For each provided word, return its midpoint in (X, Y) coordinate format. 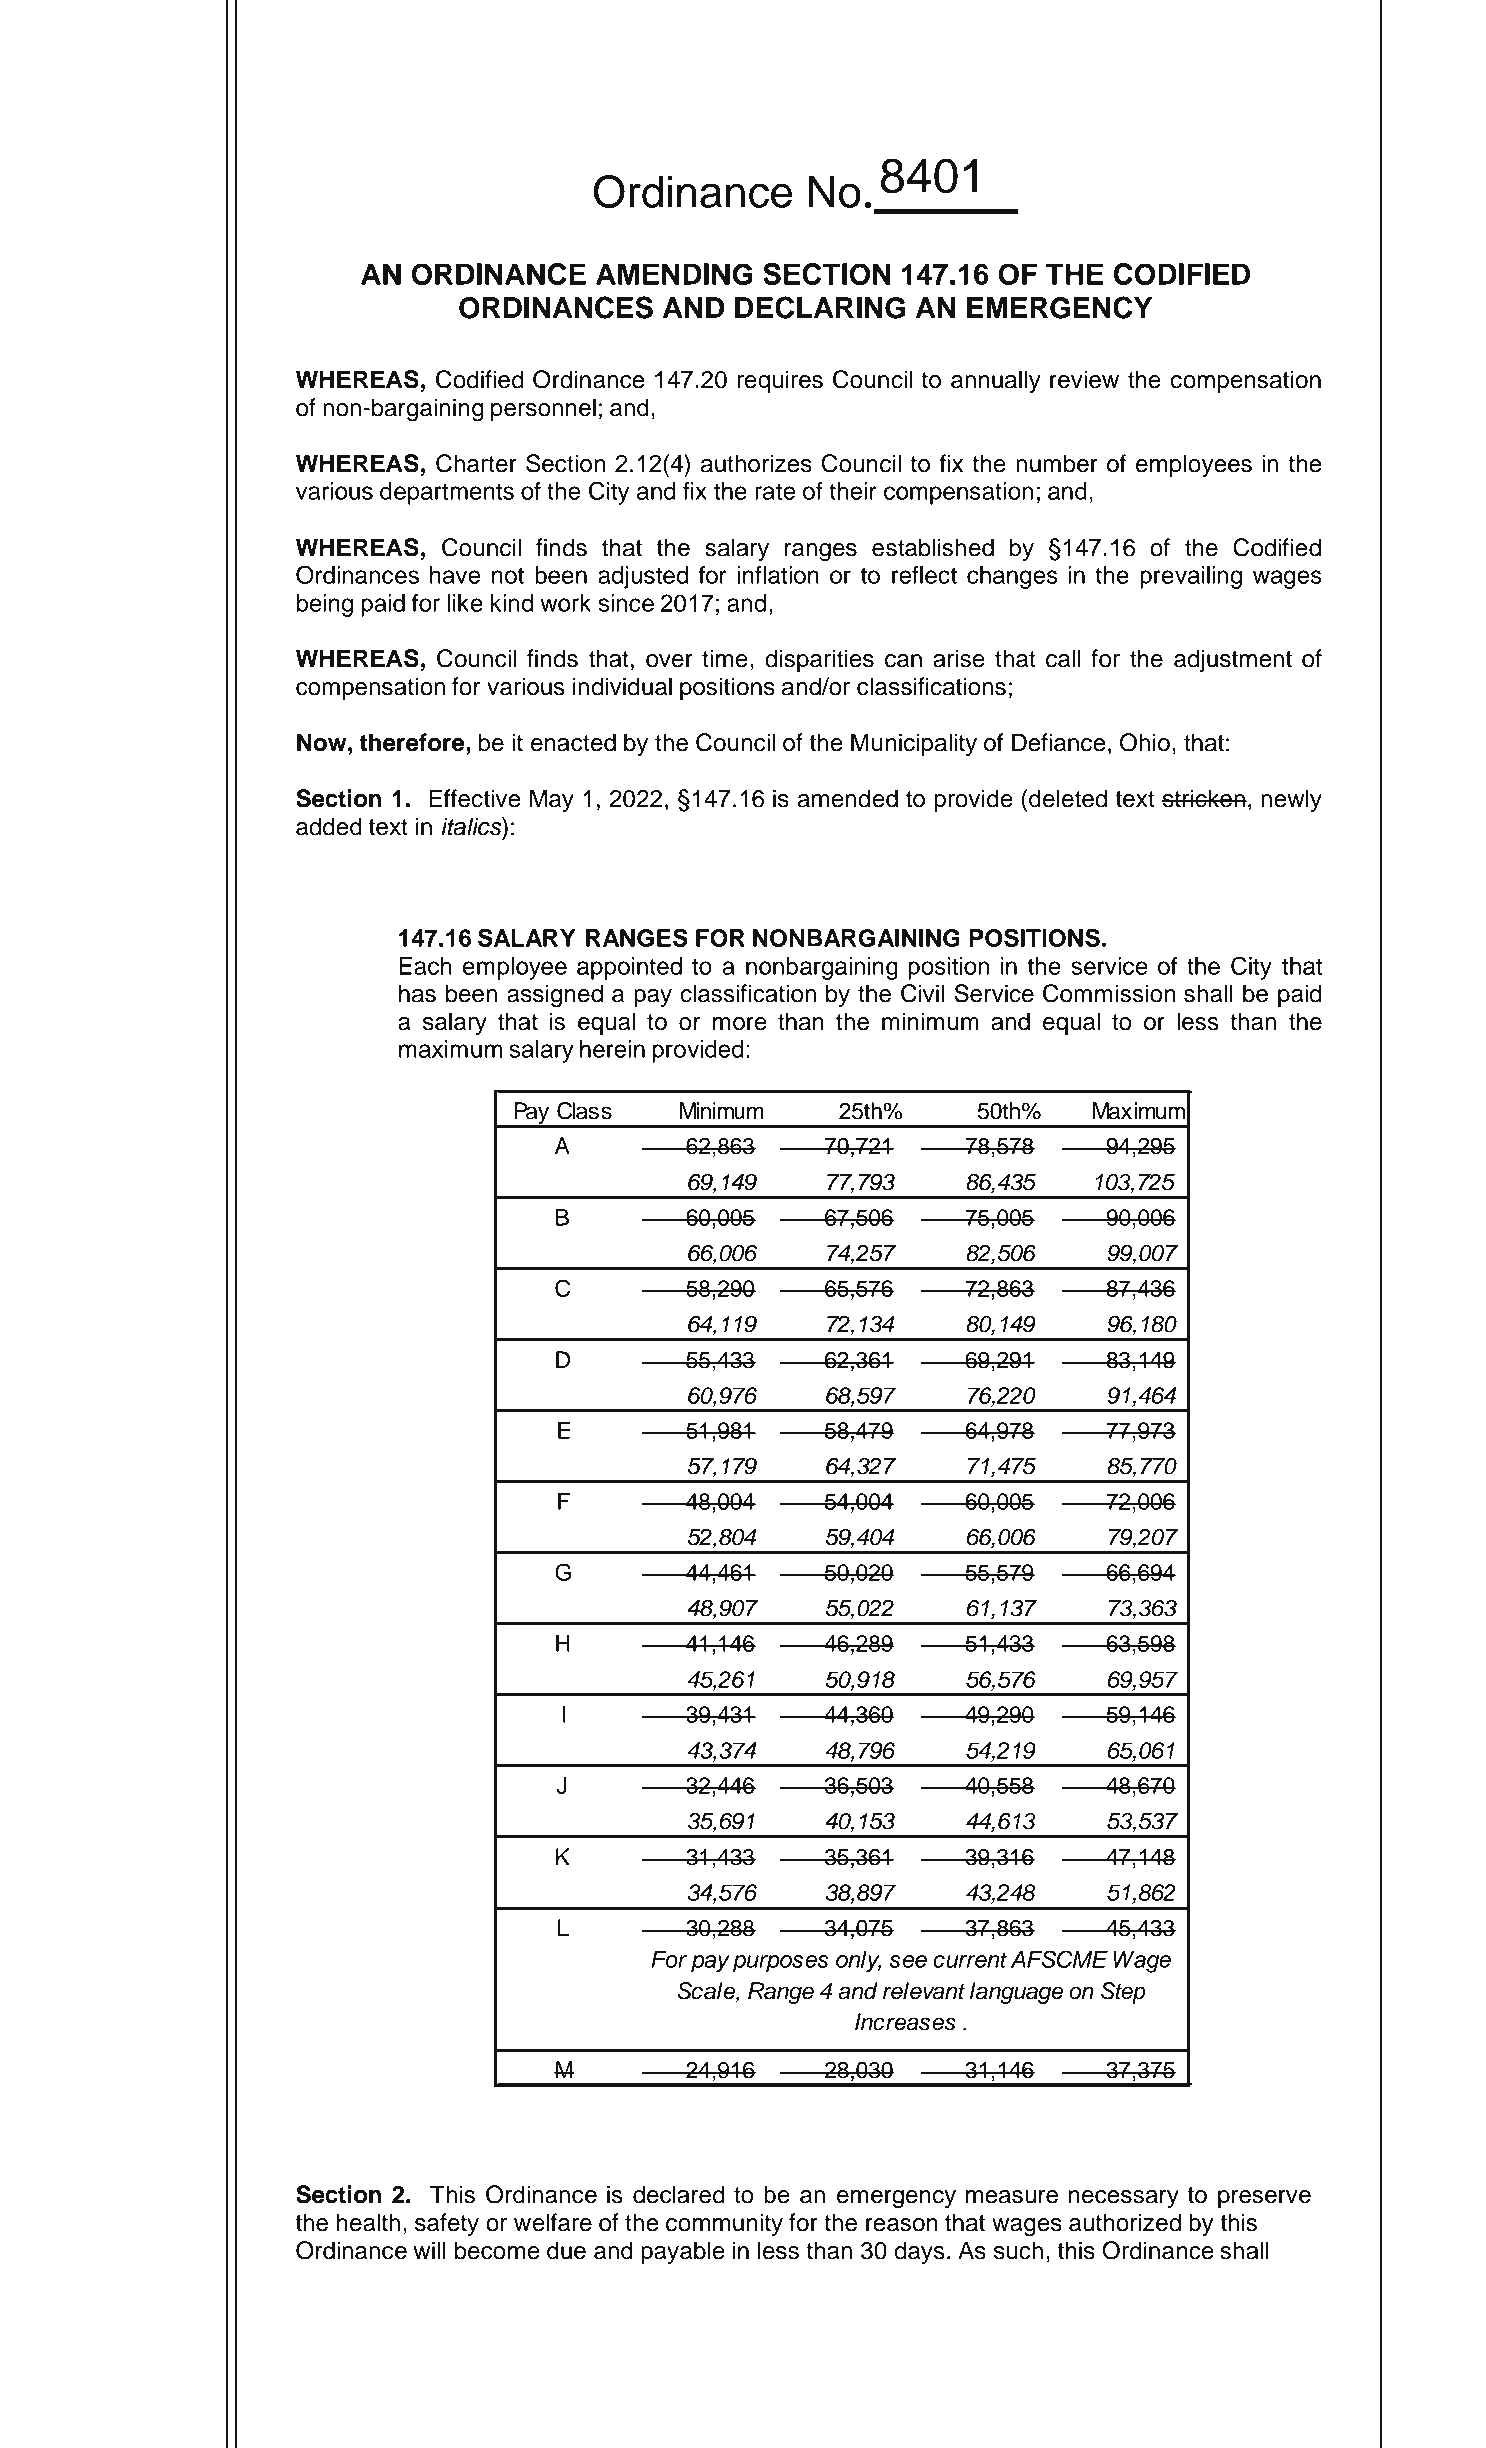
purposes (781, 1964)
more (740, 1024)
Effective (474, 798)
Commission (1109, 993)
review (1084, 379)
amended (848, 798)
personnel (543, 409)
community (724, 2224)
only (858, 1962)
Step (1123, 1993)
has (417, 993)
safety (447, 2224)
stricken (1204, 798)
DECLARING (820, 307)
